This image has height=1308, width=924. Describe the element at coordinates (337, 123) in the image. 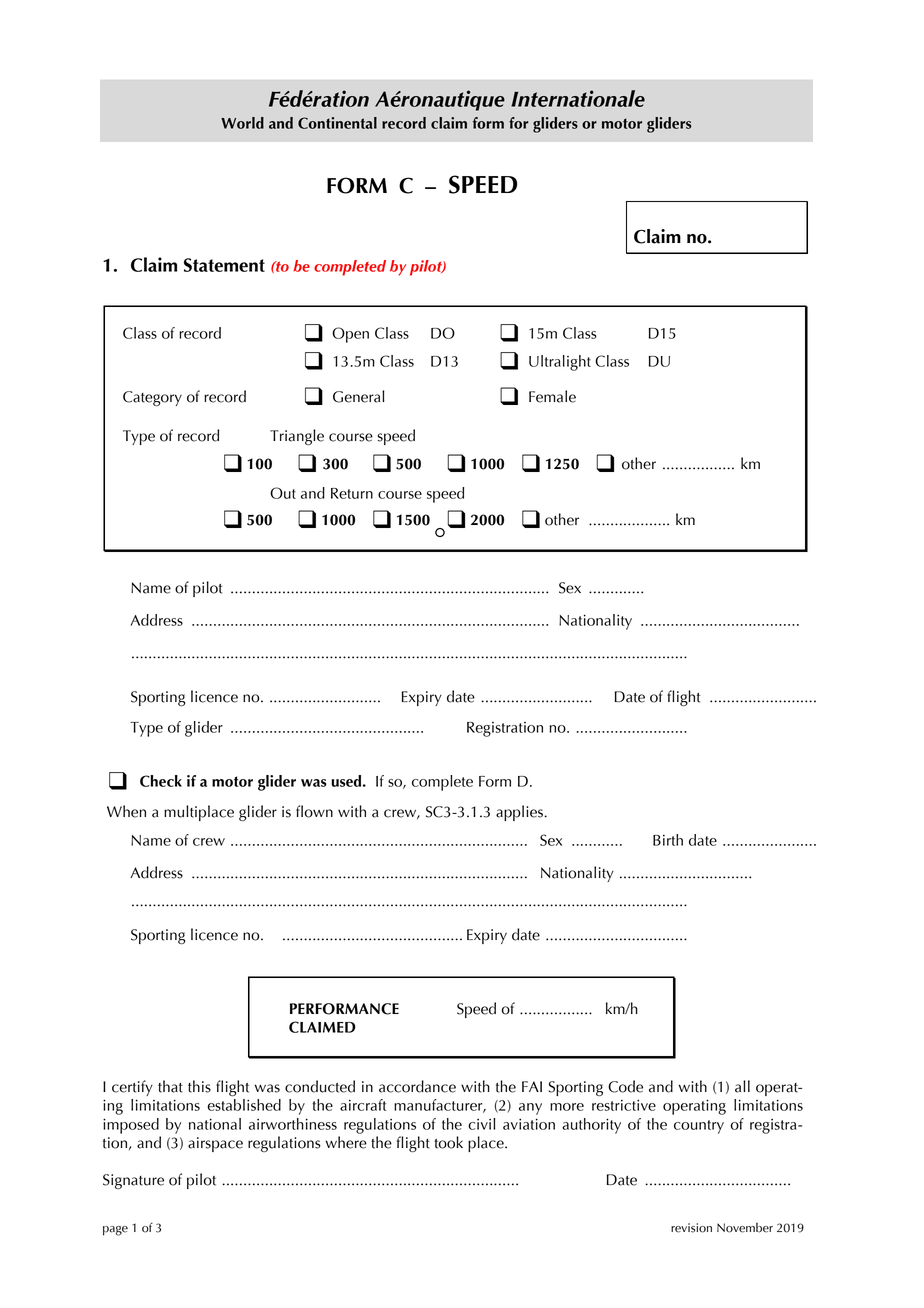

I see `Continental` at that location.
